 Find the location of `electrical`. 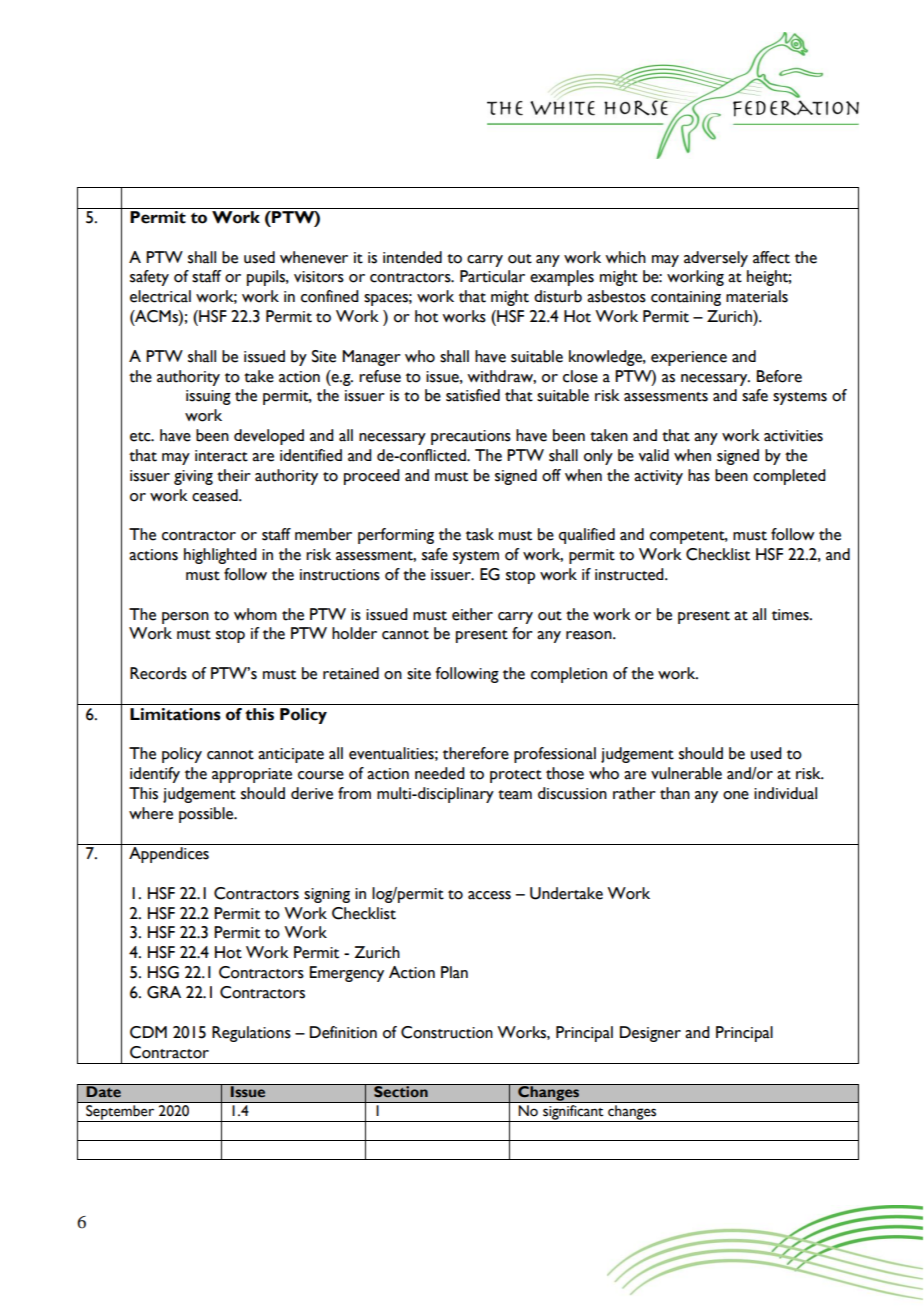

electrical is located at coordinates (160, 296).
